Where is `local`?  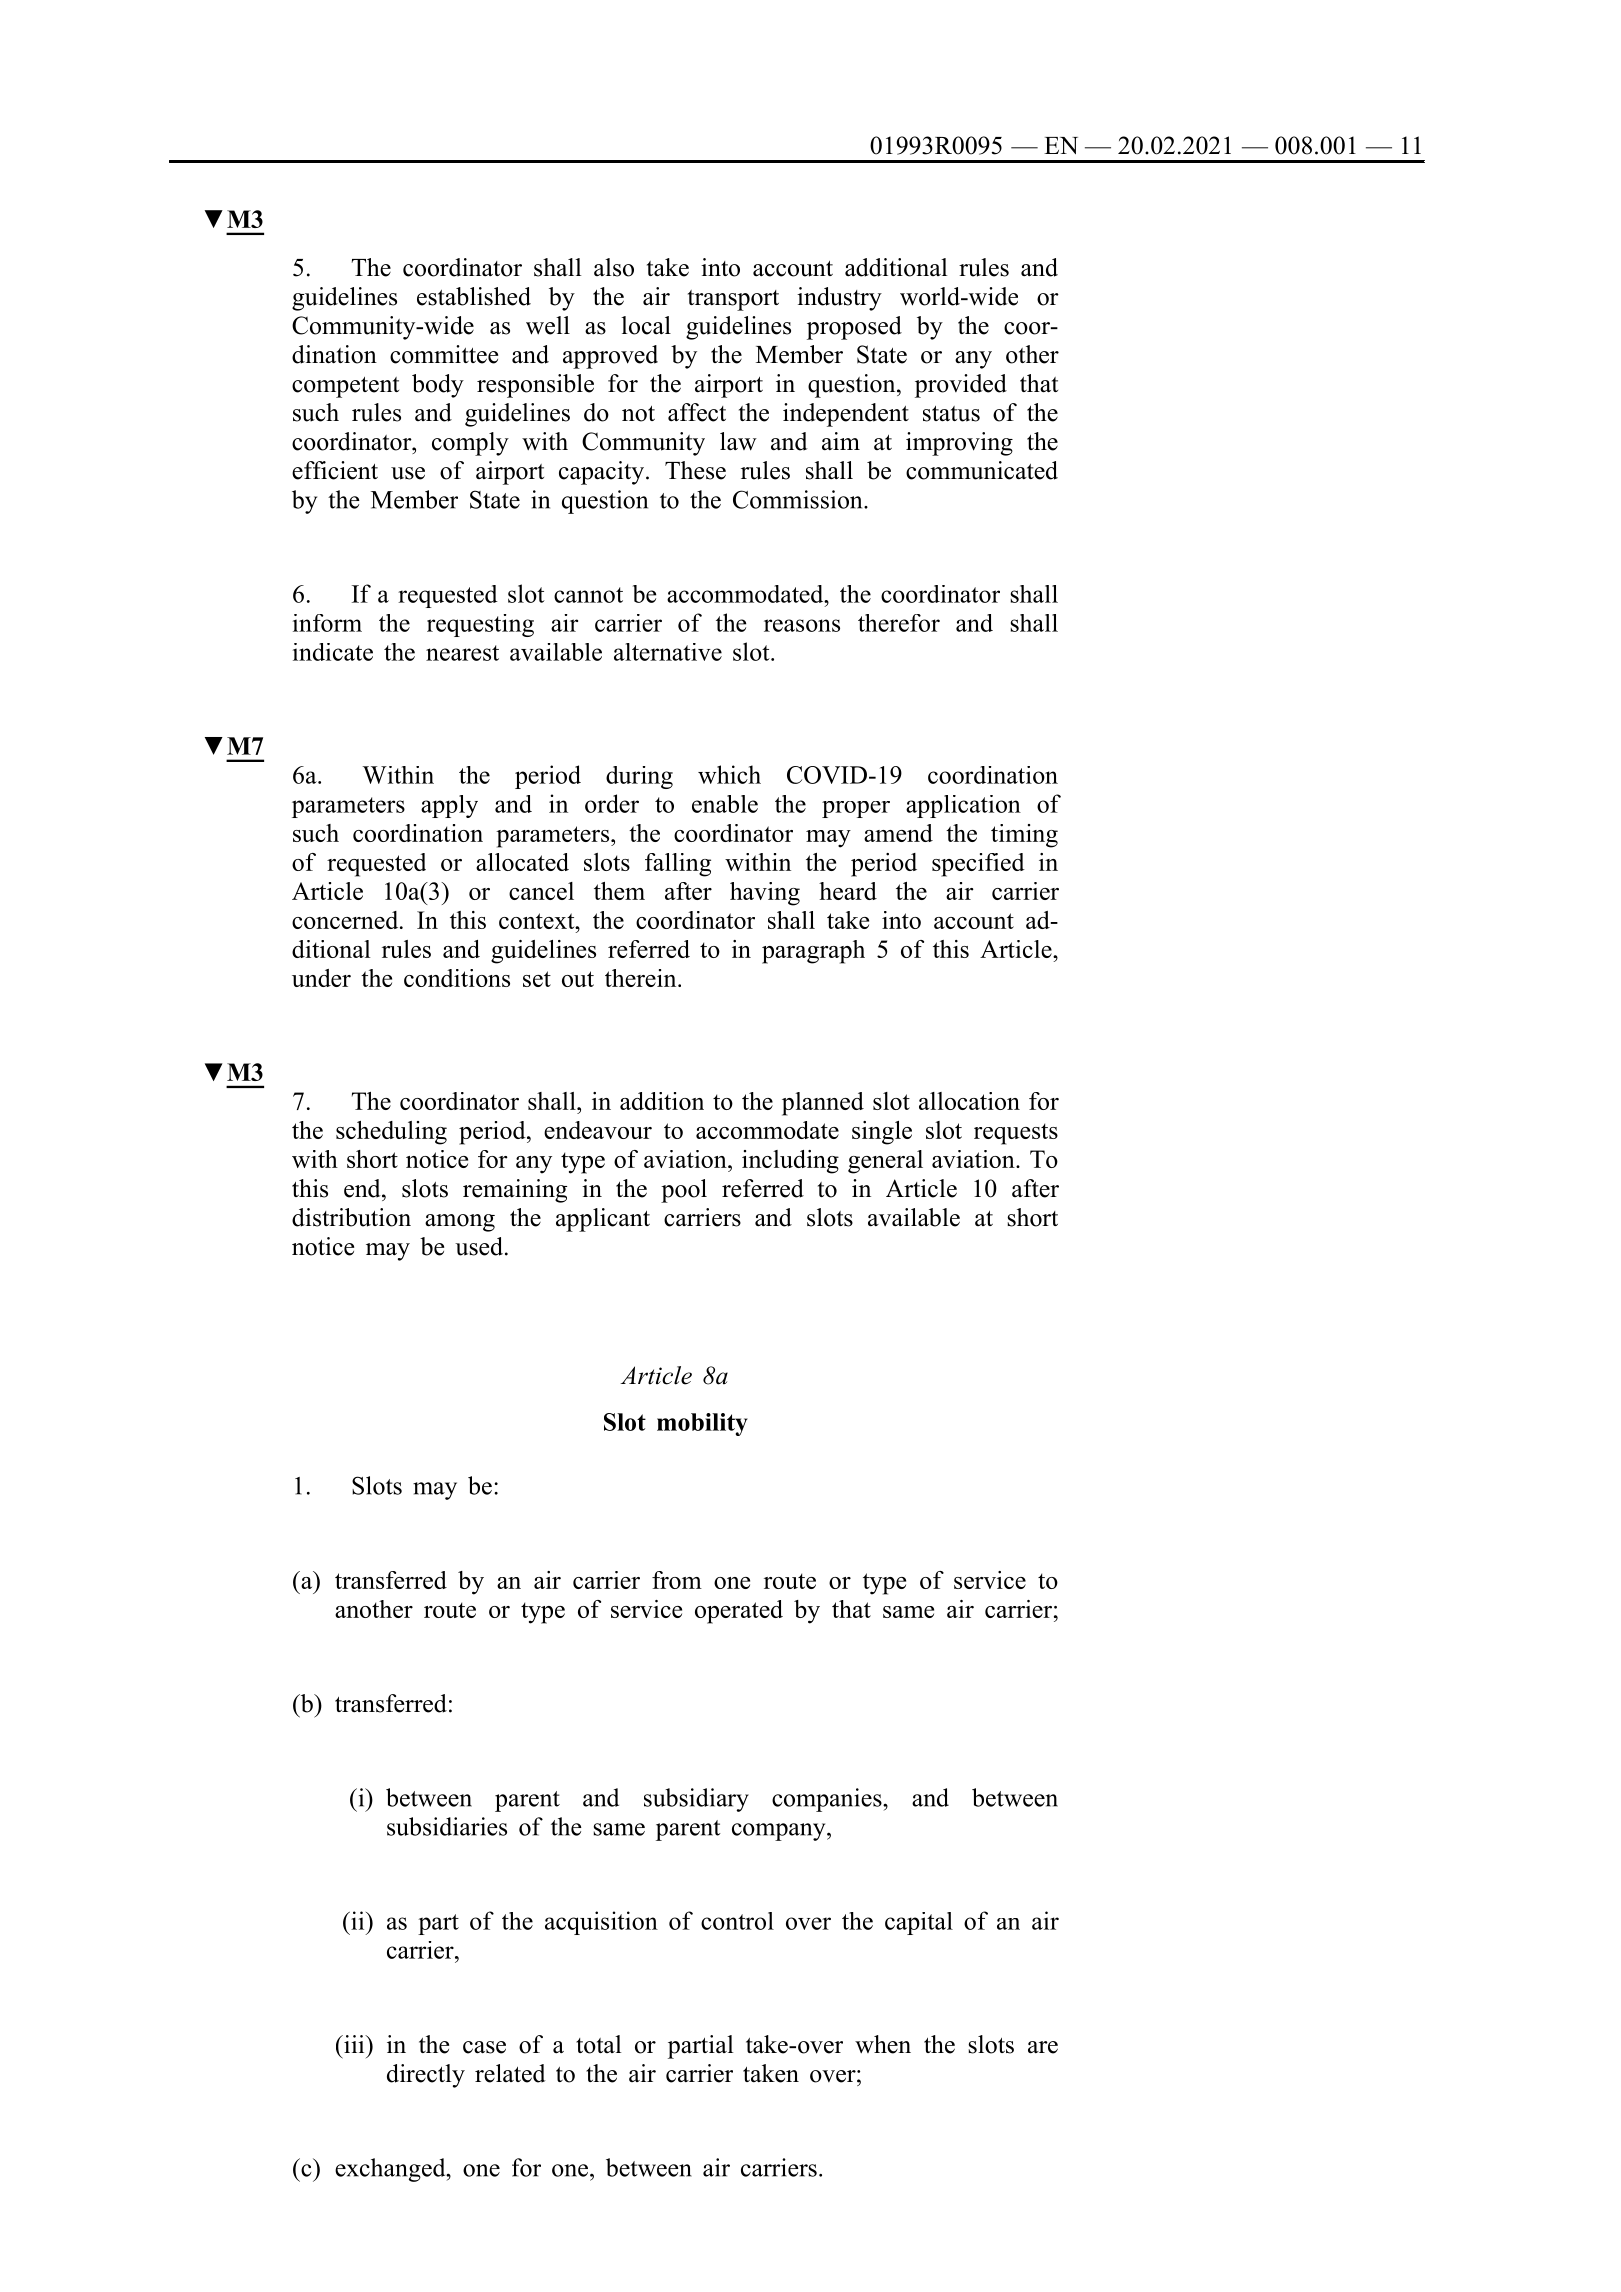
local is located at coordinates (646, 325).
